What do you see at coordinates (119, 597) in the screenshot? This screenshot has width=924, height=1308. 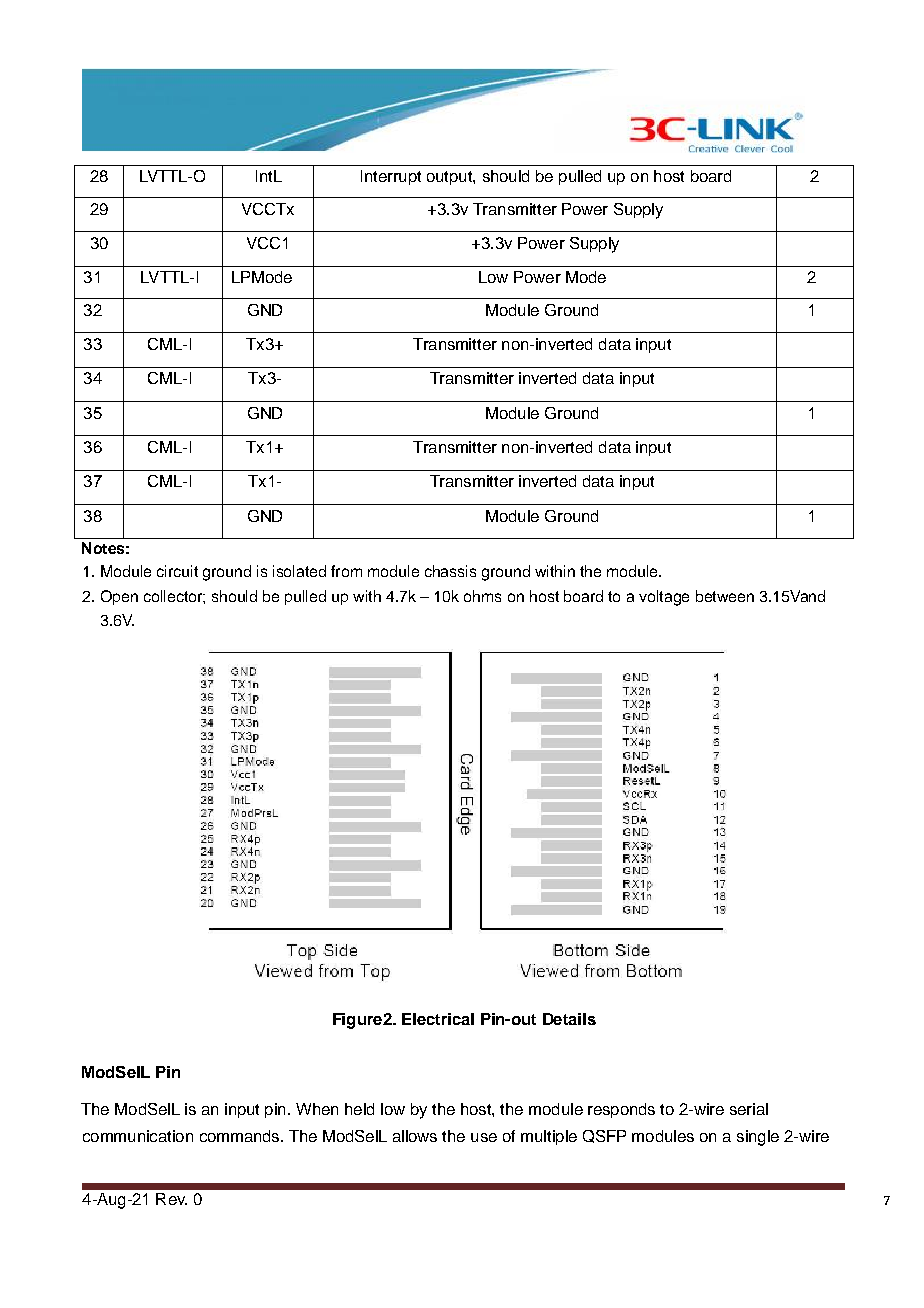 I see `Open` at bounding box center [119, 597].
